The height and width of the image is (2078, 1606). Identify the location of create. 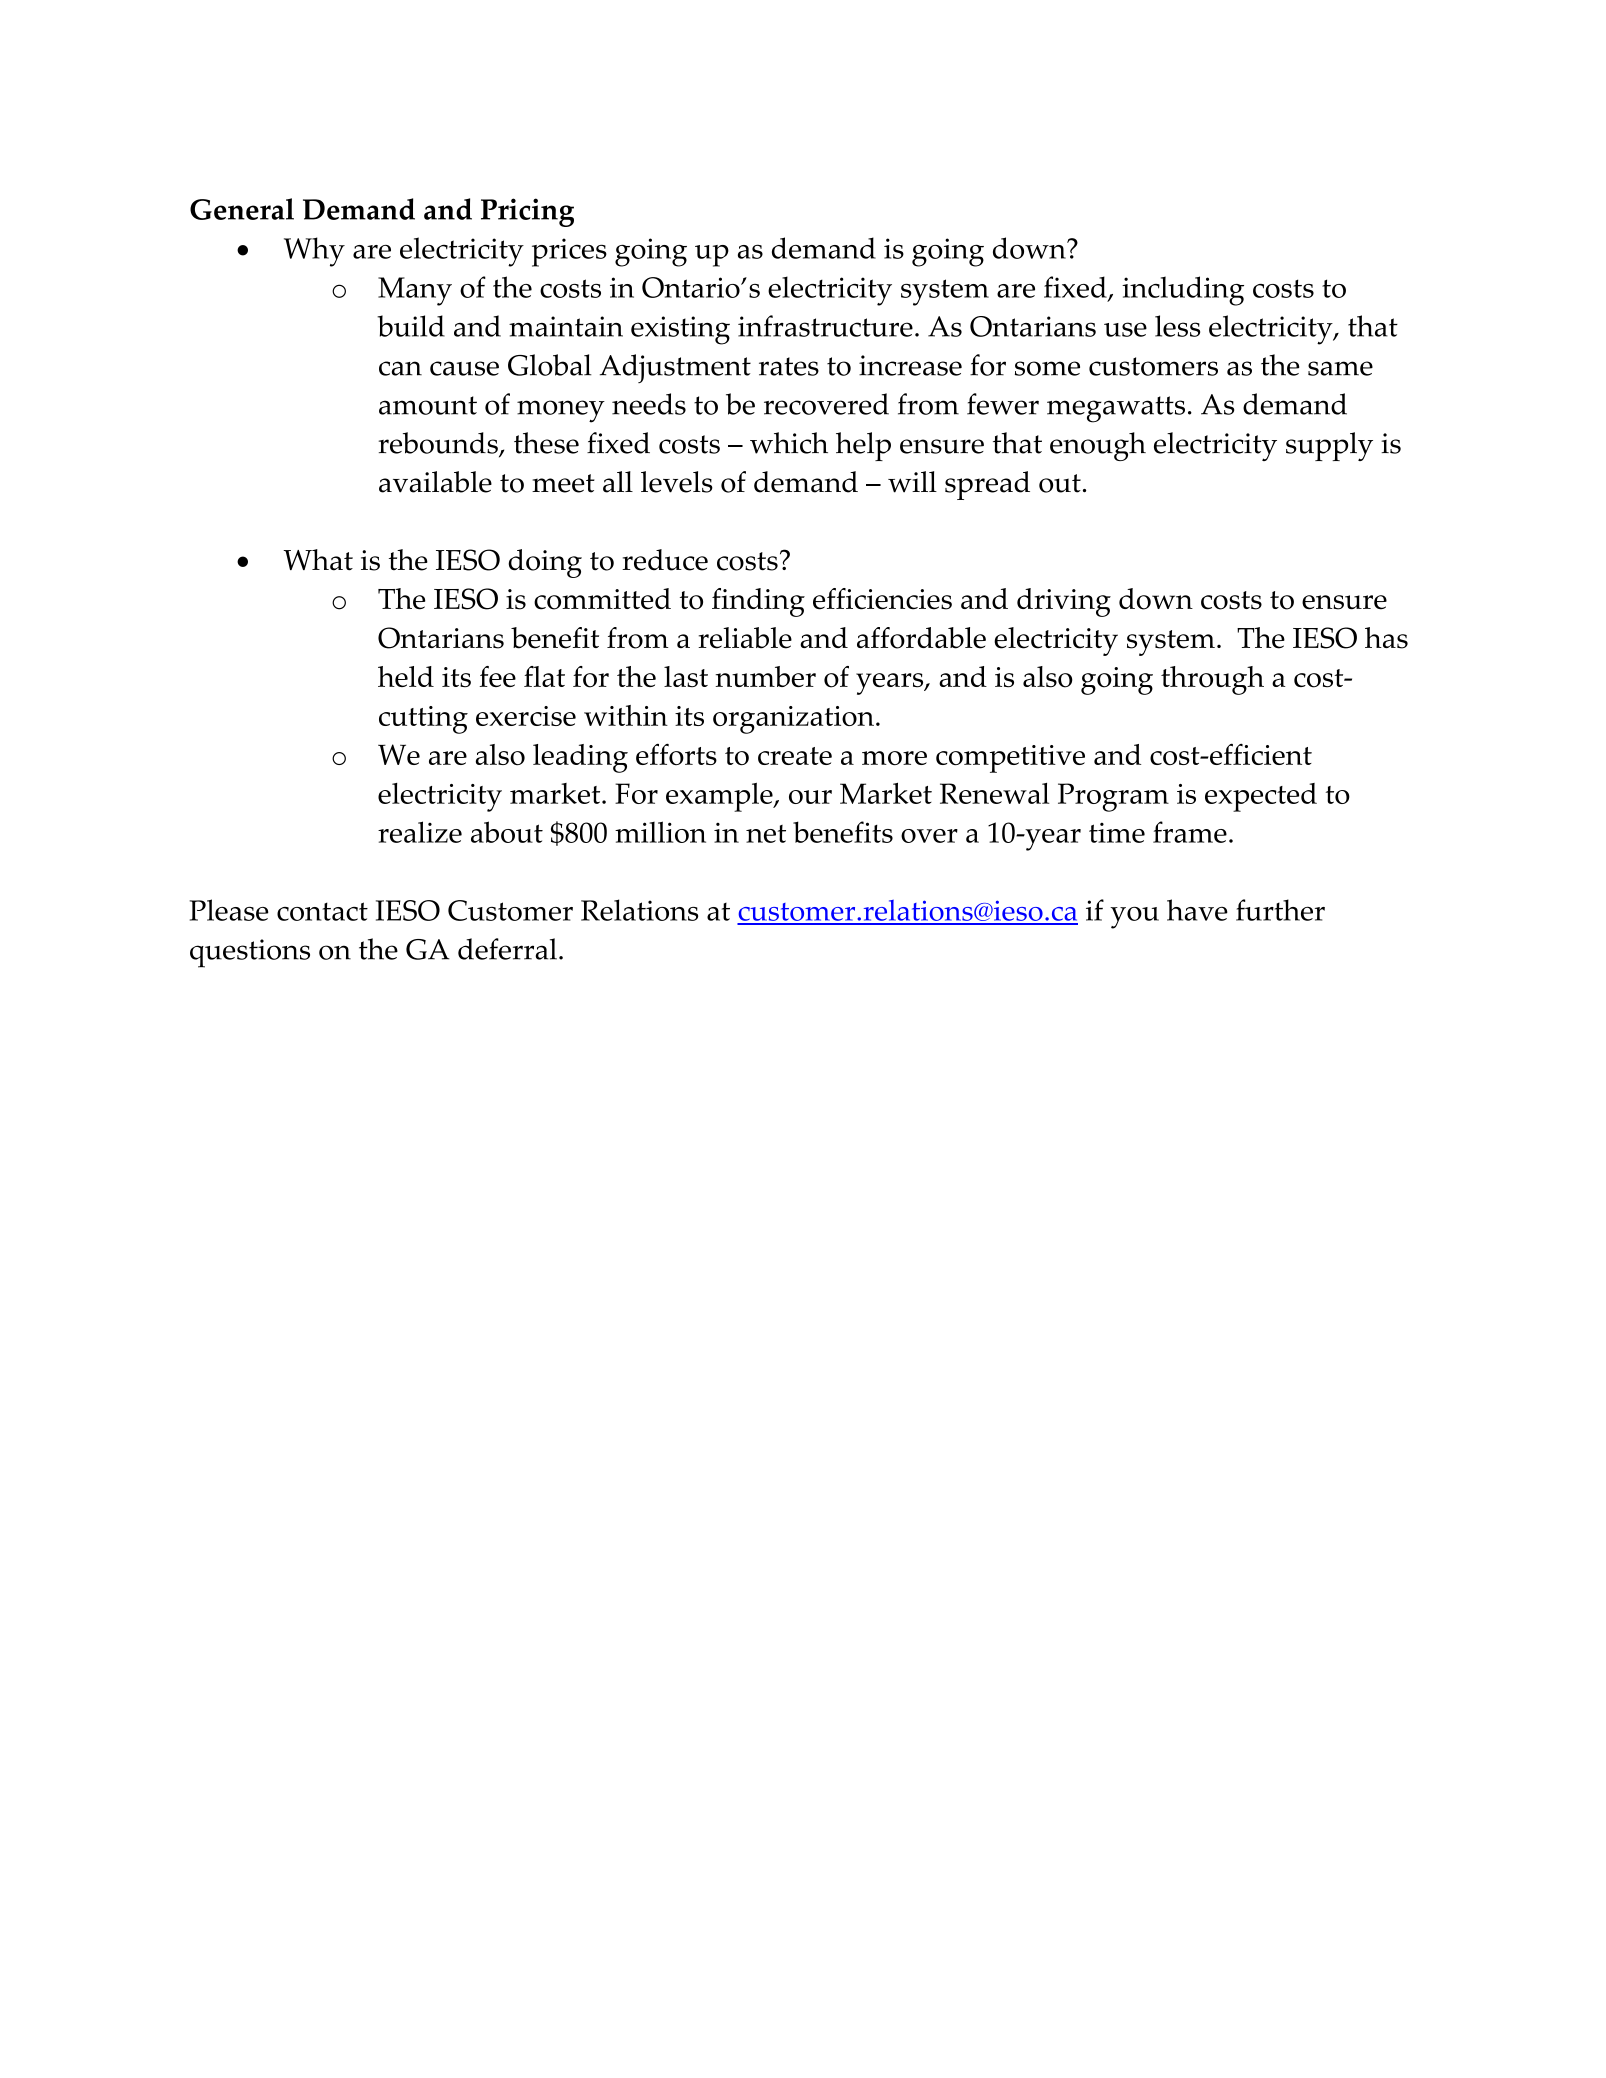
(795, 756).
